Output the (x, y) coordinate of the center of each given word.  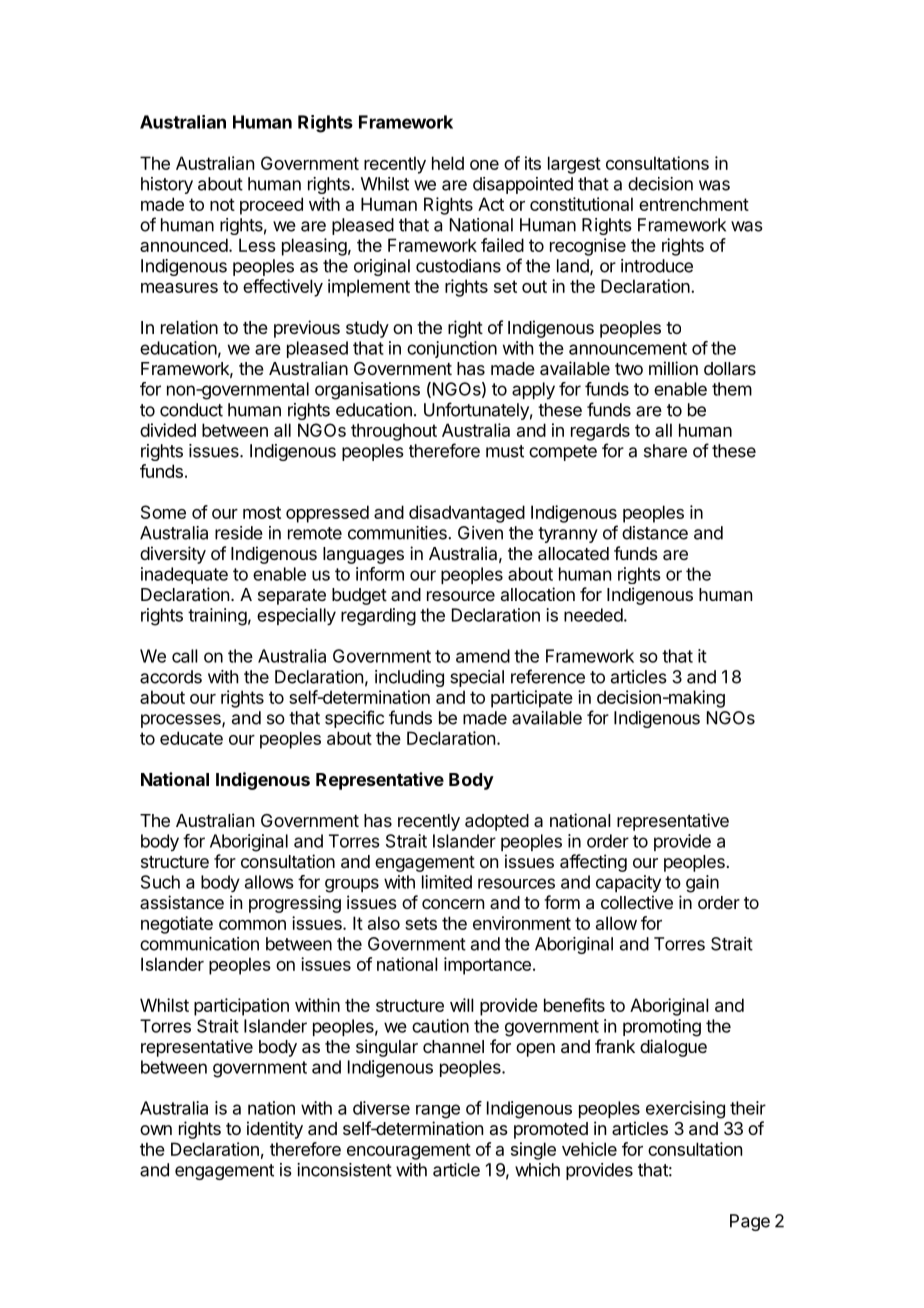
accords (171, 677)
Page (750, 1222)
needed (593, 615)
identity (275, 1130)
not (222, 204)
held (448, 163)
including (409, 678)
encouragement (409, 1151)
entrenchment (694, 204)
